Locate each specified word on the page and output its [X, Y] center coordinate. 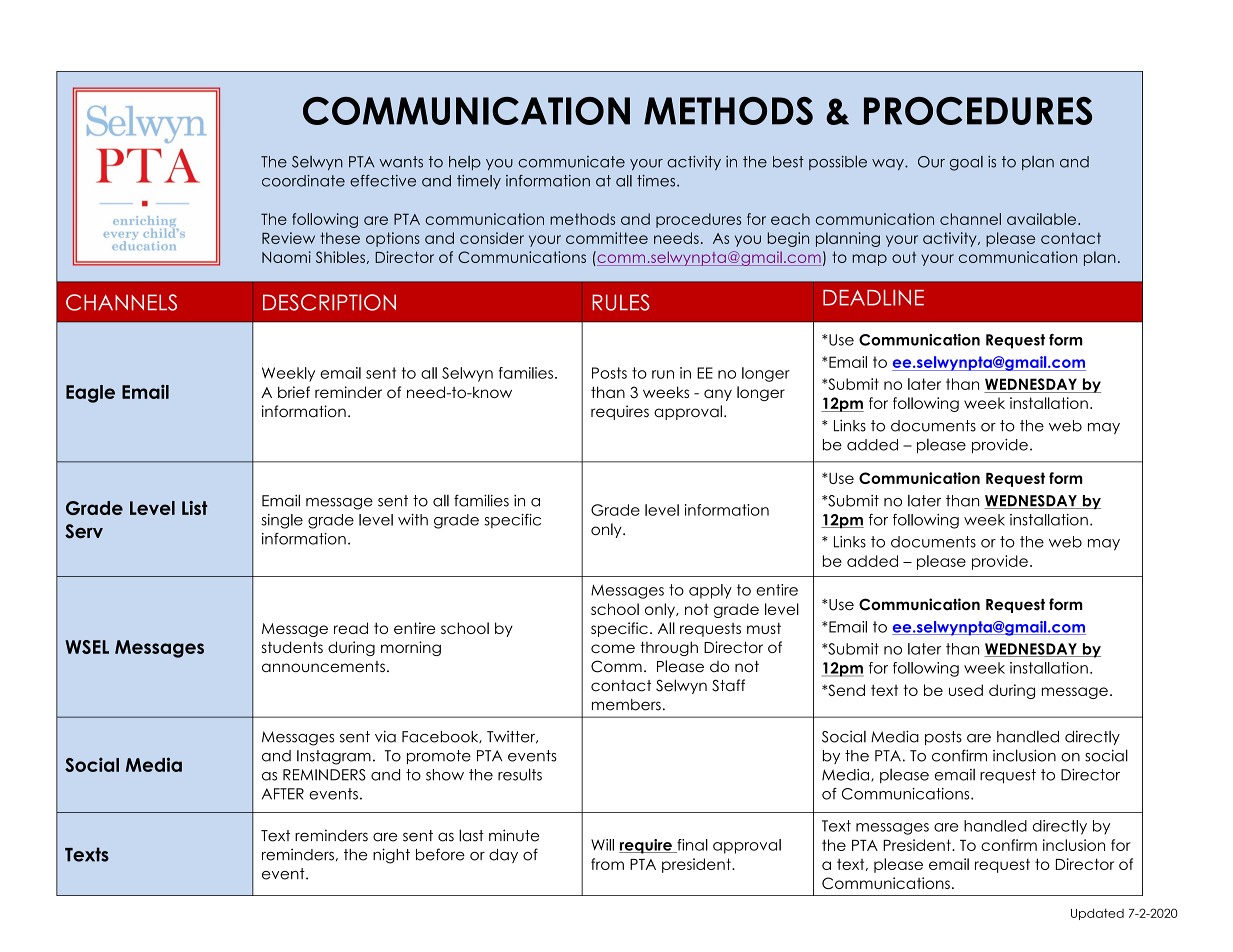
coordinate [303, 181]
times [657, 181]
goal [966, 163]
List [194, 508]
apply [710, 591]
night [391, 856]
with [413, 520]
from [607, 864]
